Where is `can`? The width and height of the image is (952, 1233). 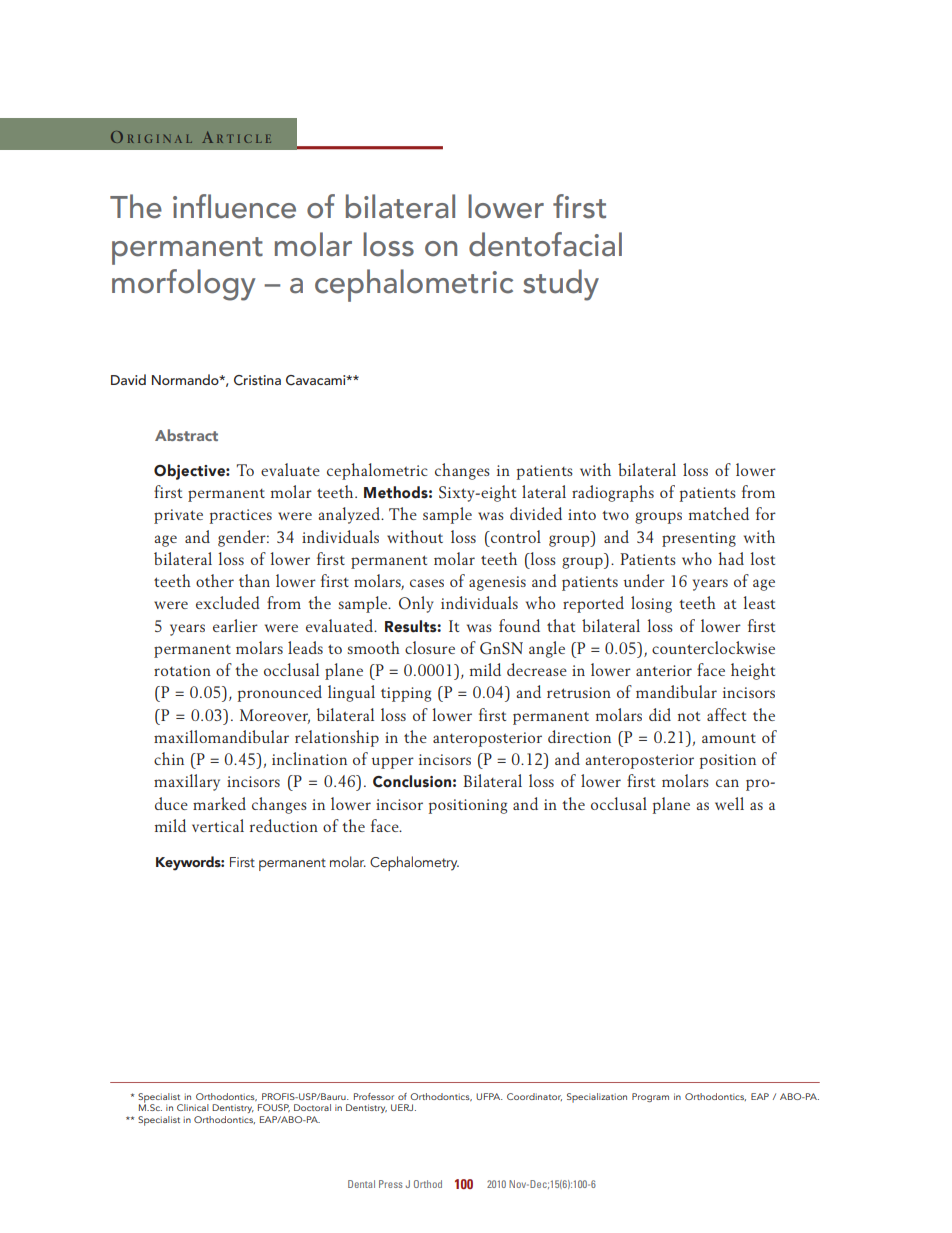 can is located at coordinates (727, 783).
